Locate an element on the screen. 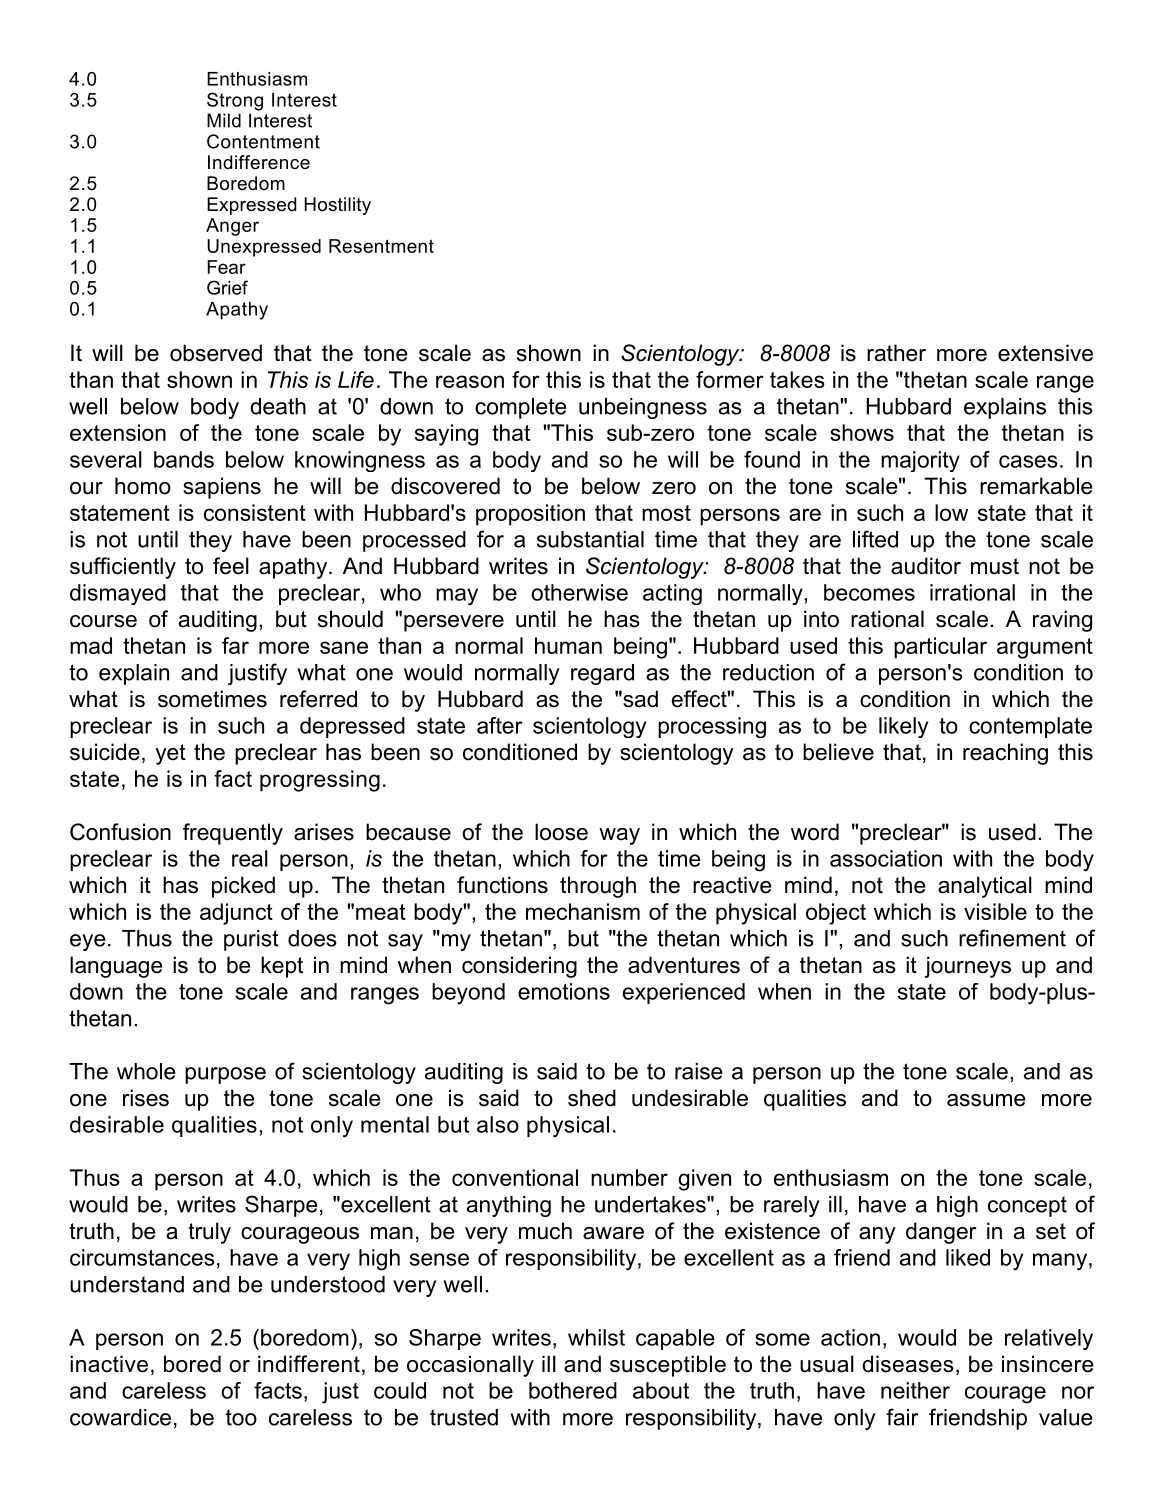 The image size is (1163, 1505). Mild is located at coordinates (224, 120).
